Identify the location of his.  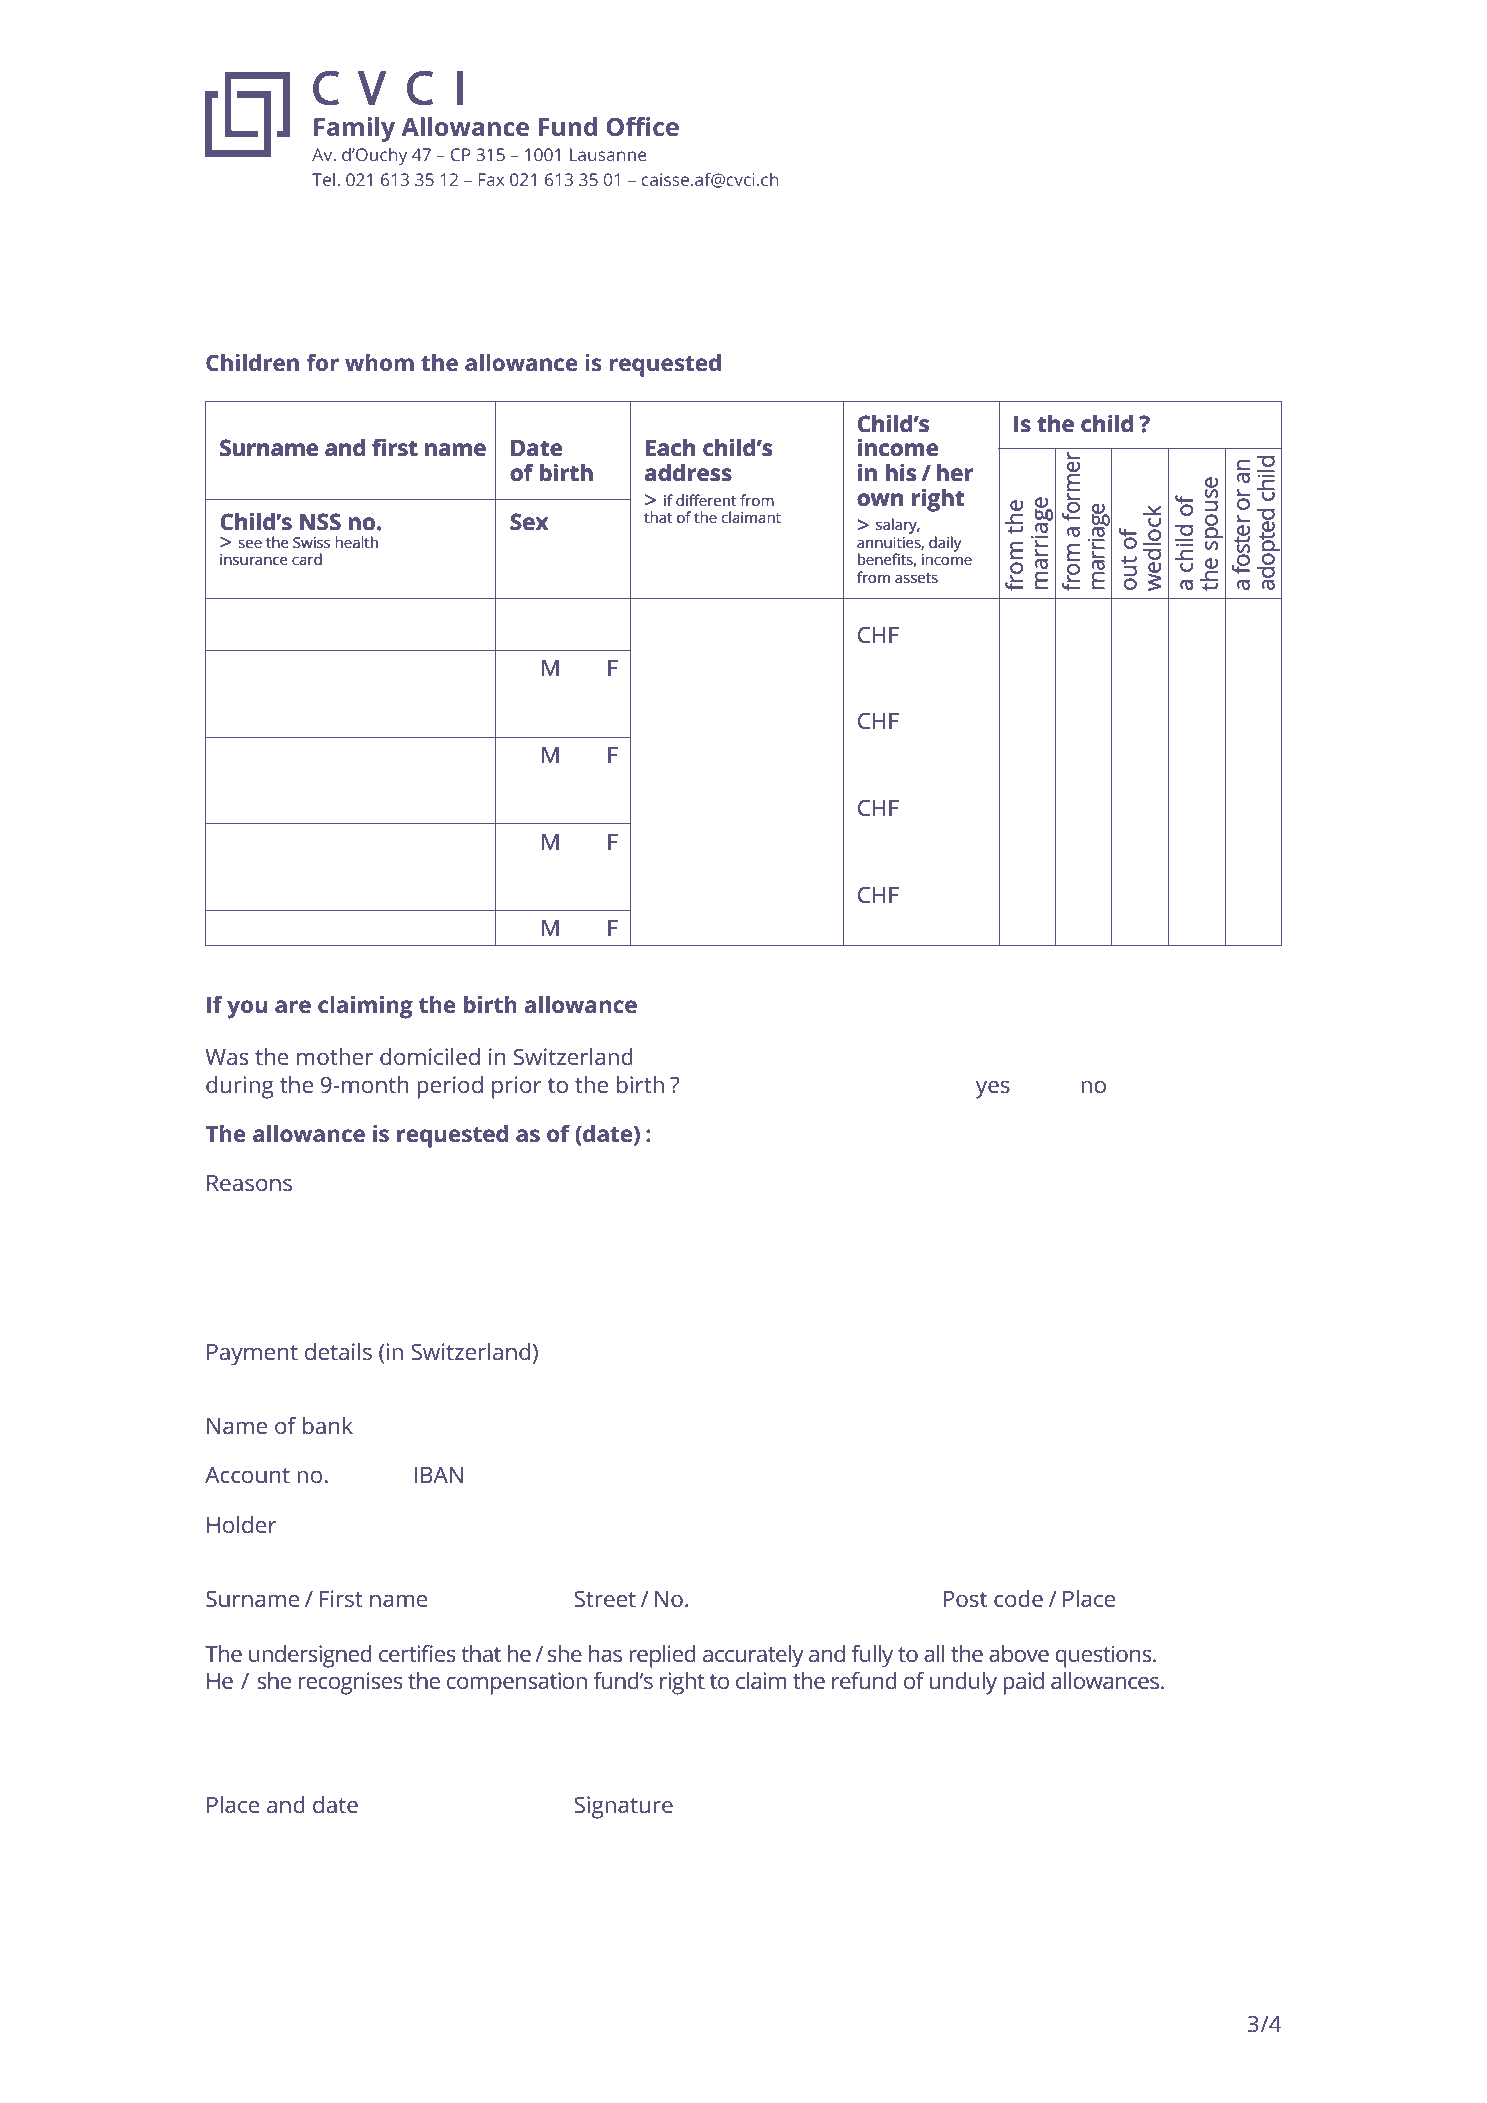
(901, 472).
